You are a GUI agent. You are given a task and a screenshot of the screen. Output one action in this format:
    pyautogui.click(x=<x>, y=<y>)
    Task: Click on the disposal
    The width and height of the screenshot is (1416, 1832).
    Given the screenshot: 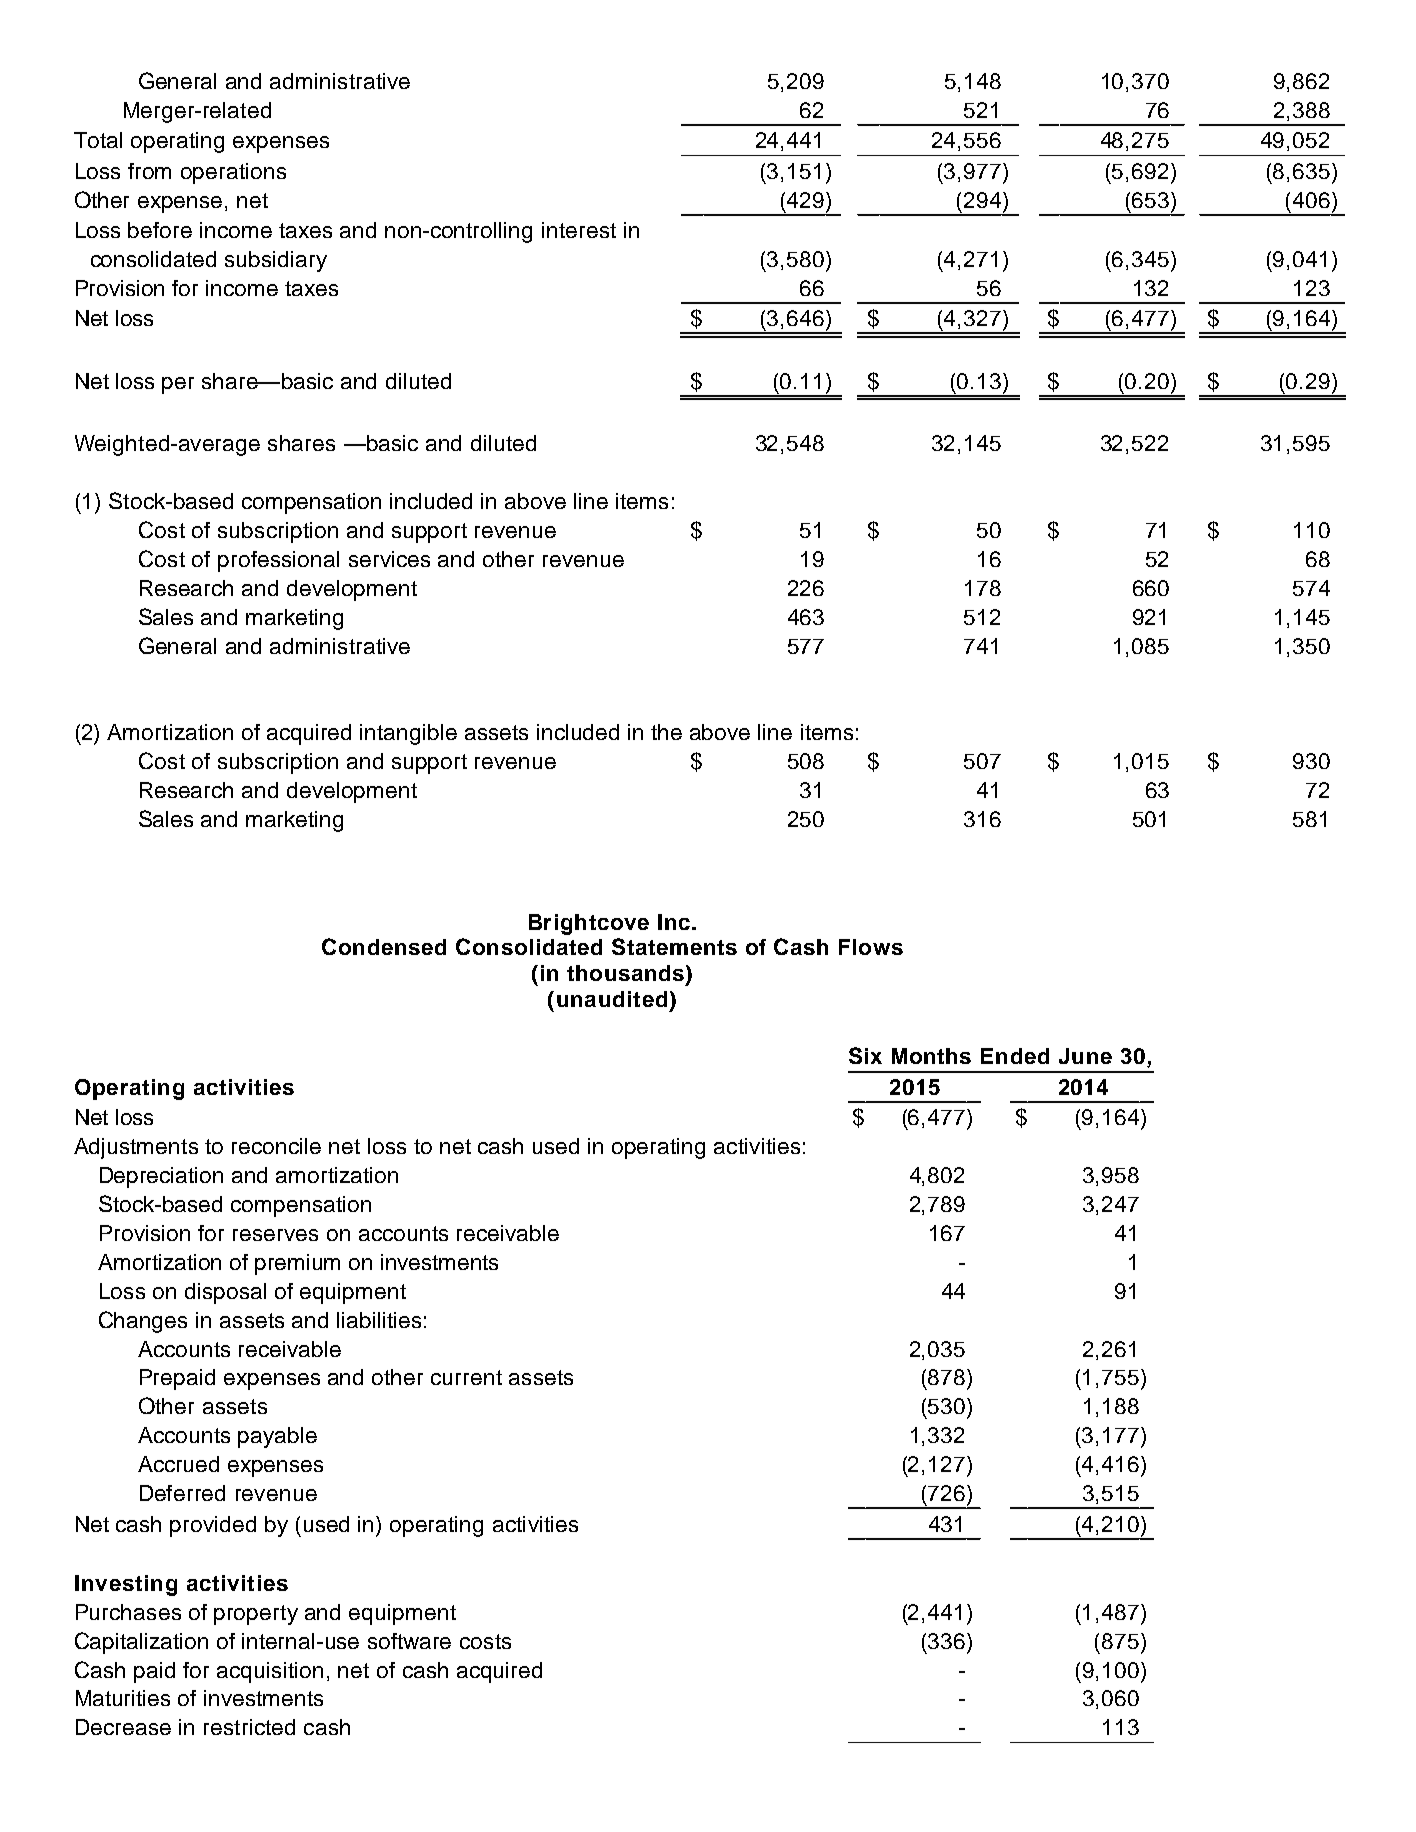 What is the action you would take?
    pyautogui.click(x=225, y=1293)
